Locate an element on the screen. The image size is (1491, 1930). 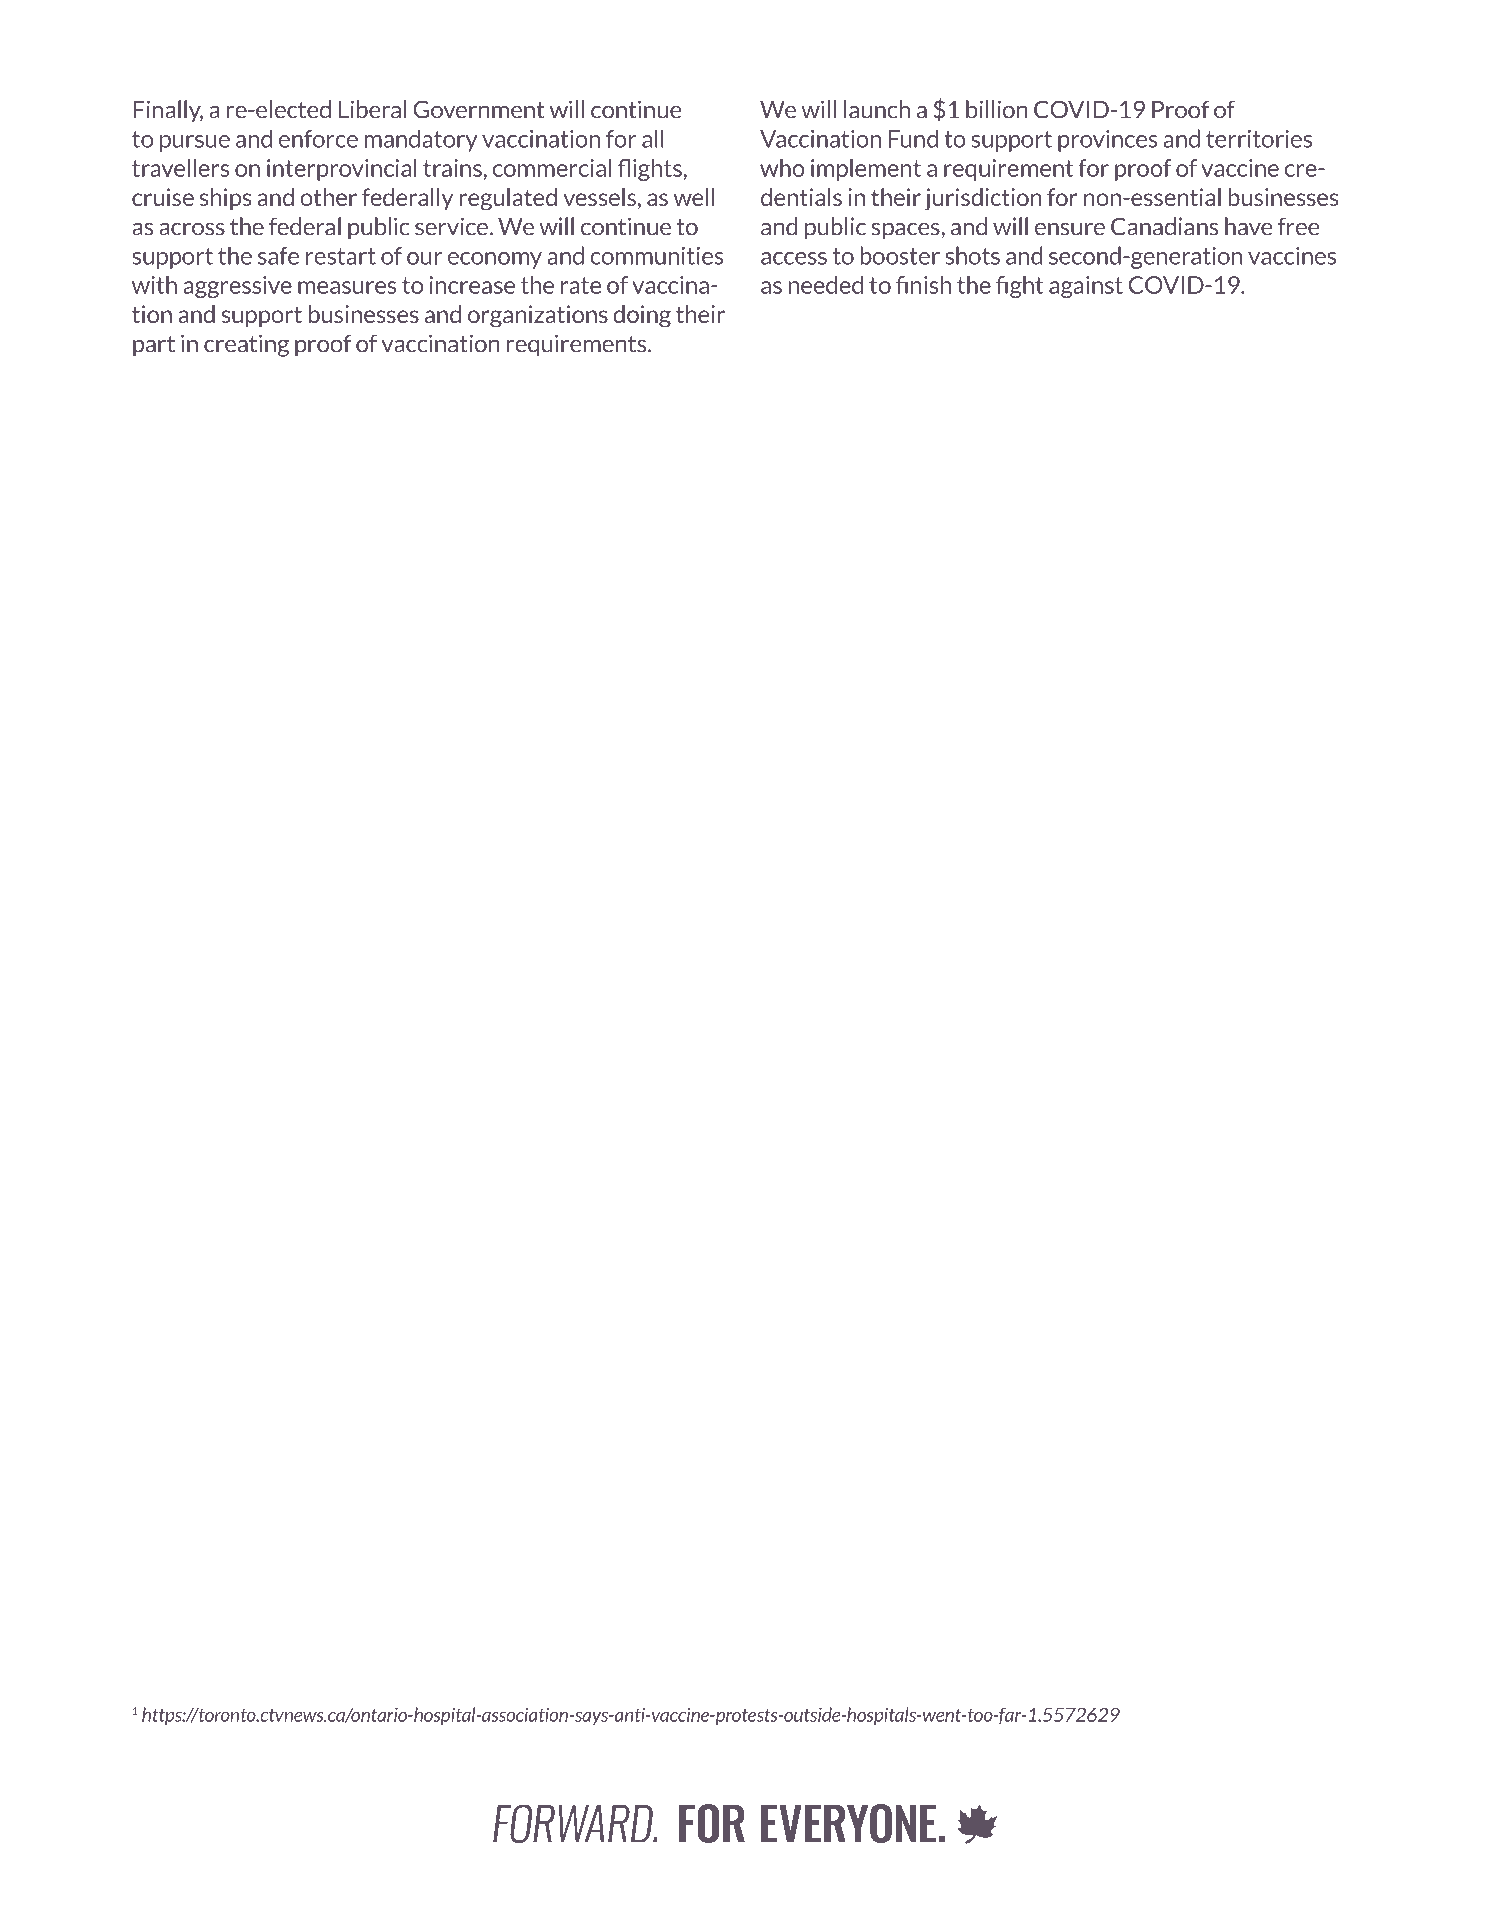
Liberal is located at coordinates (373, 109).
